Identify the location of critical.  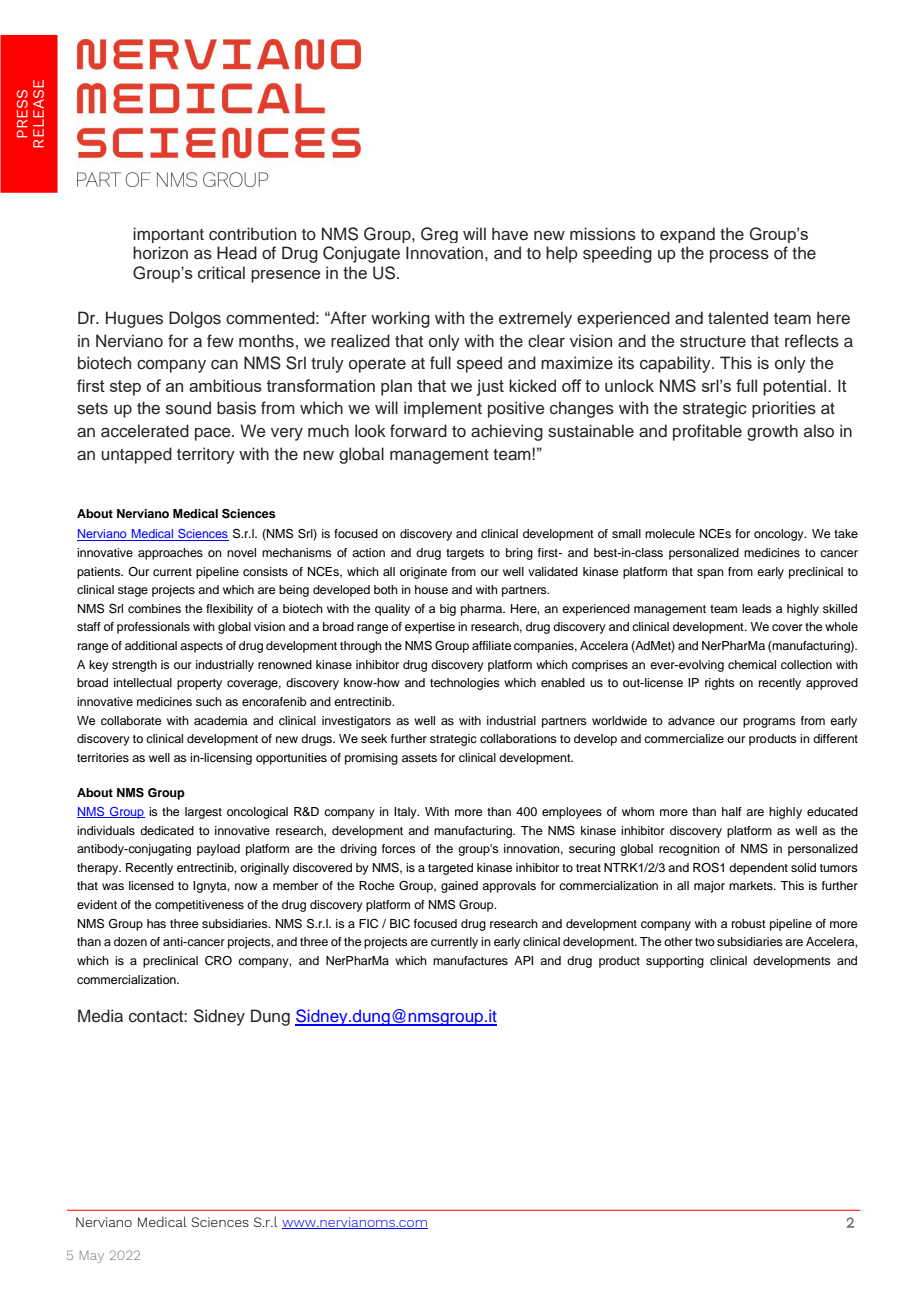
(221, 272).
